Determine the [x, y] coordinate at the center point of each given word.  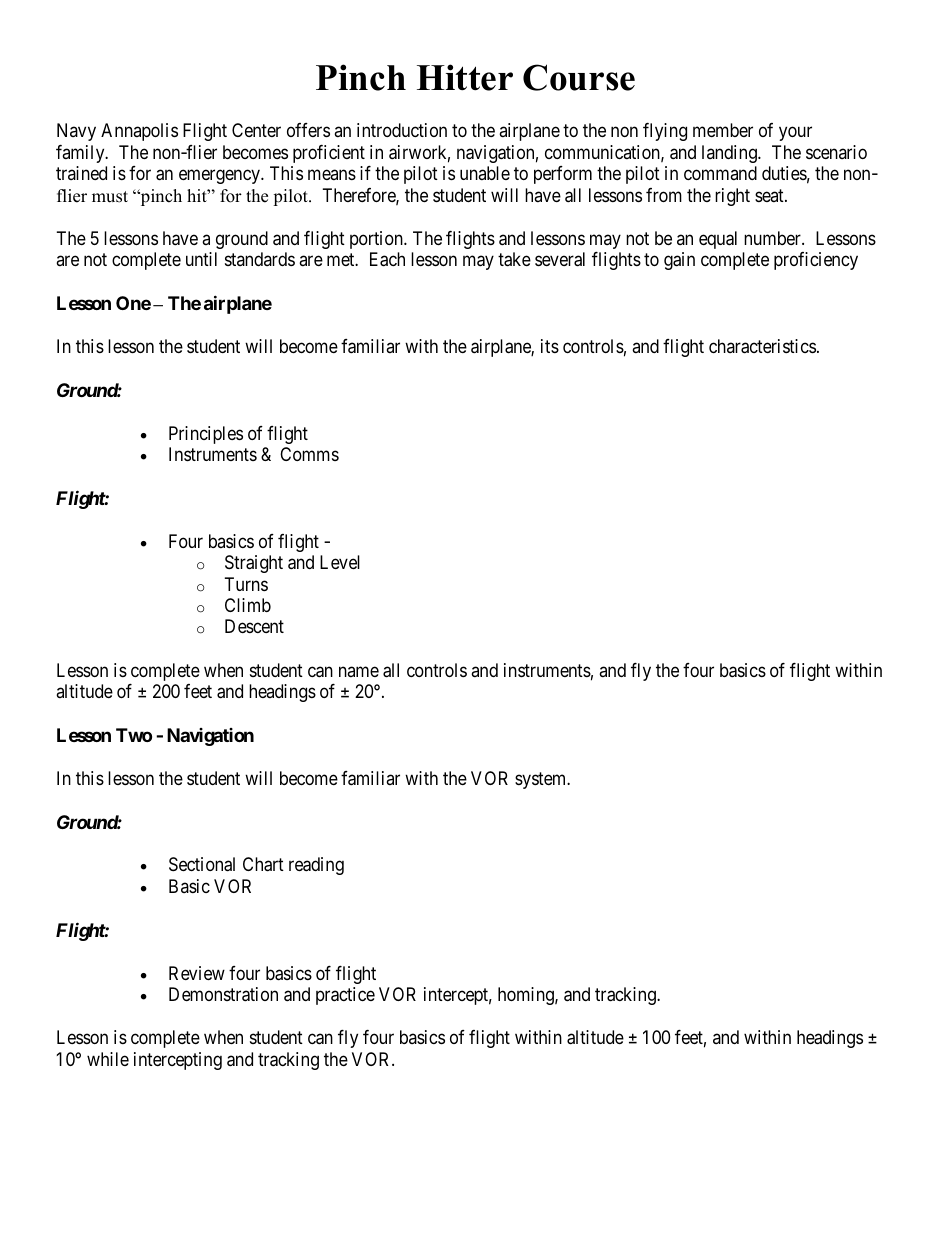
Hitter [465, 77]
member [723, 130]
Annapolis [139, 132]
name [359, 671]
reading [316, 866]
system [542, 780]
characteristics [762, 346]
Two [134, 735]
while [108, 1059]
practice [345, 996]
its [550, 346]
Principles [206, 435]
